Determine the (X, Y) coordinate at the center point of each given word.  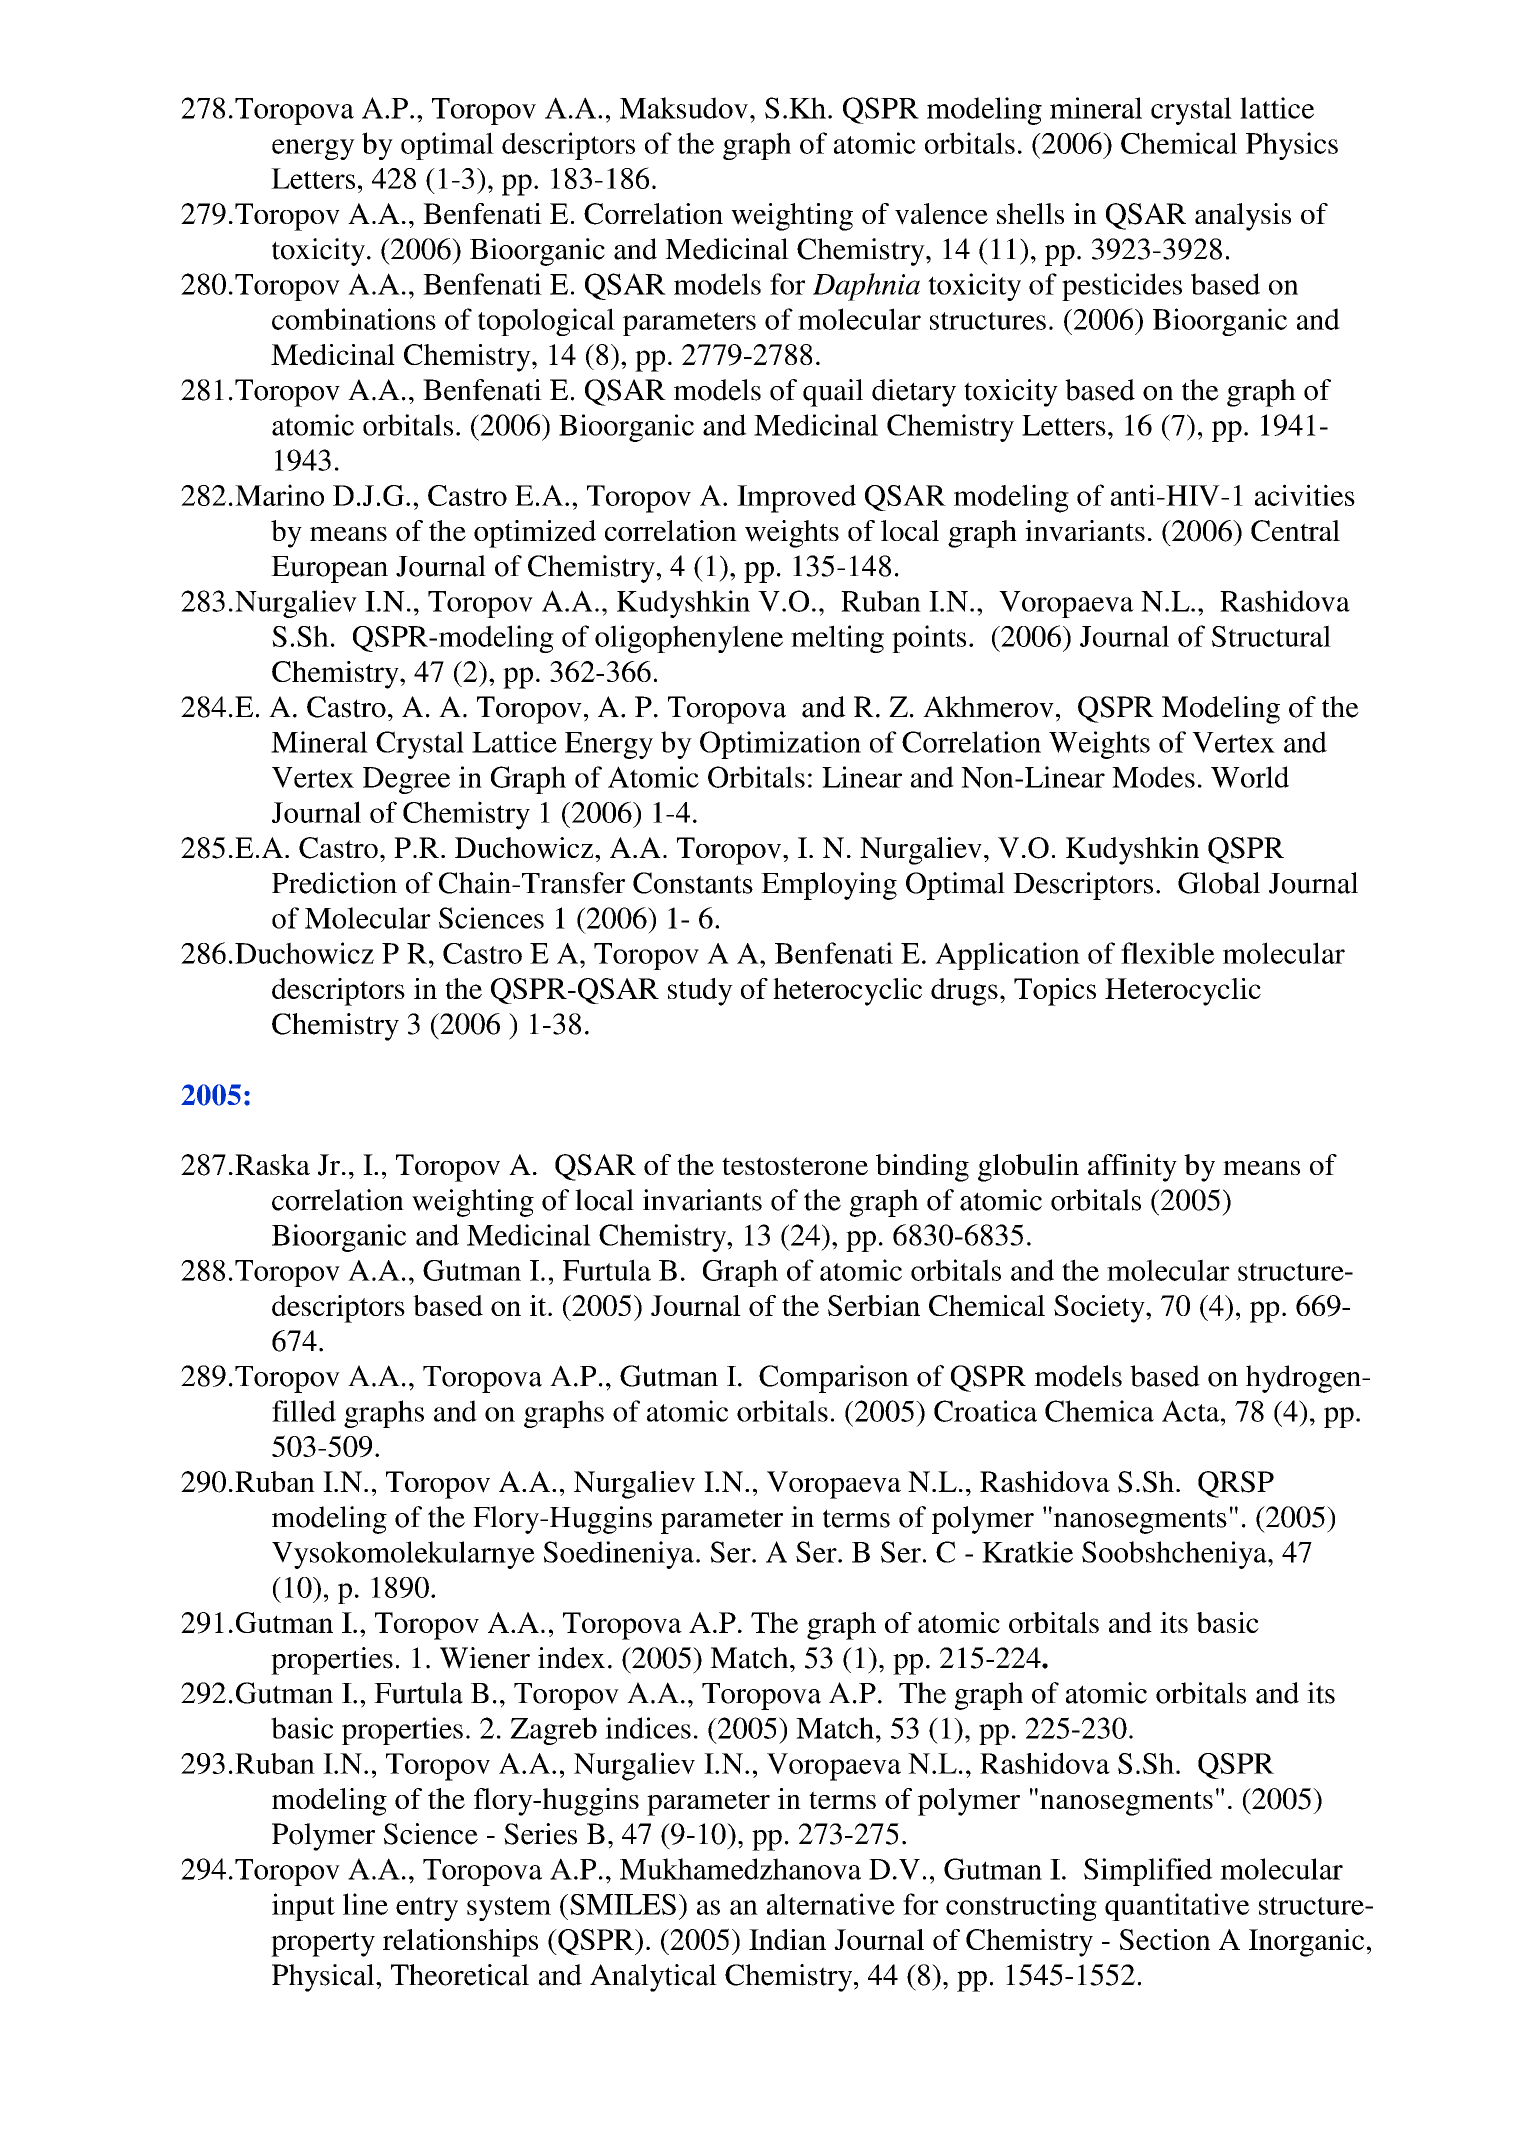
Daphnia (866, 287)
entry (427, 1909)
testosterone (795, 1166)
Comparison (834, 1379)
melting (837, 639)
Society (1100, 1309)
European (329, 569)
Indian (787, 1939)
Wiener (485, 1658)
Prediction (334, 883)
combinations (354, 319)
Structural (1271, 636)
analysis (1243, 217)
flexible (1168, 953)
